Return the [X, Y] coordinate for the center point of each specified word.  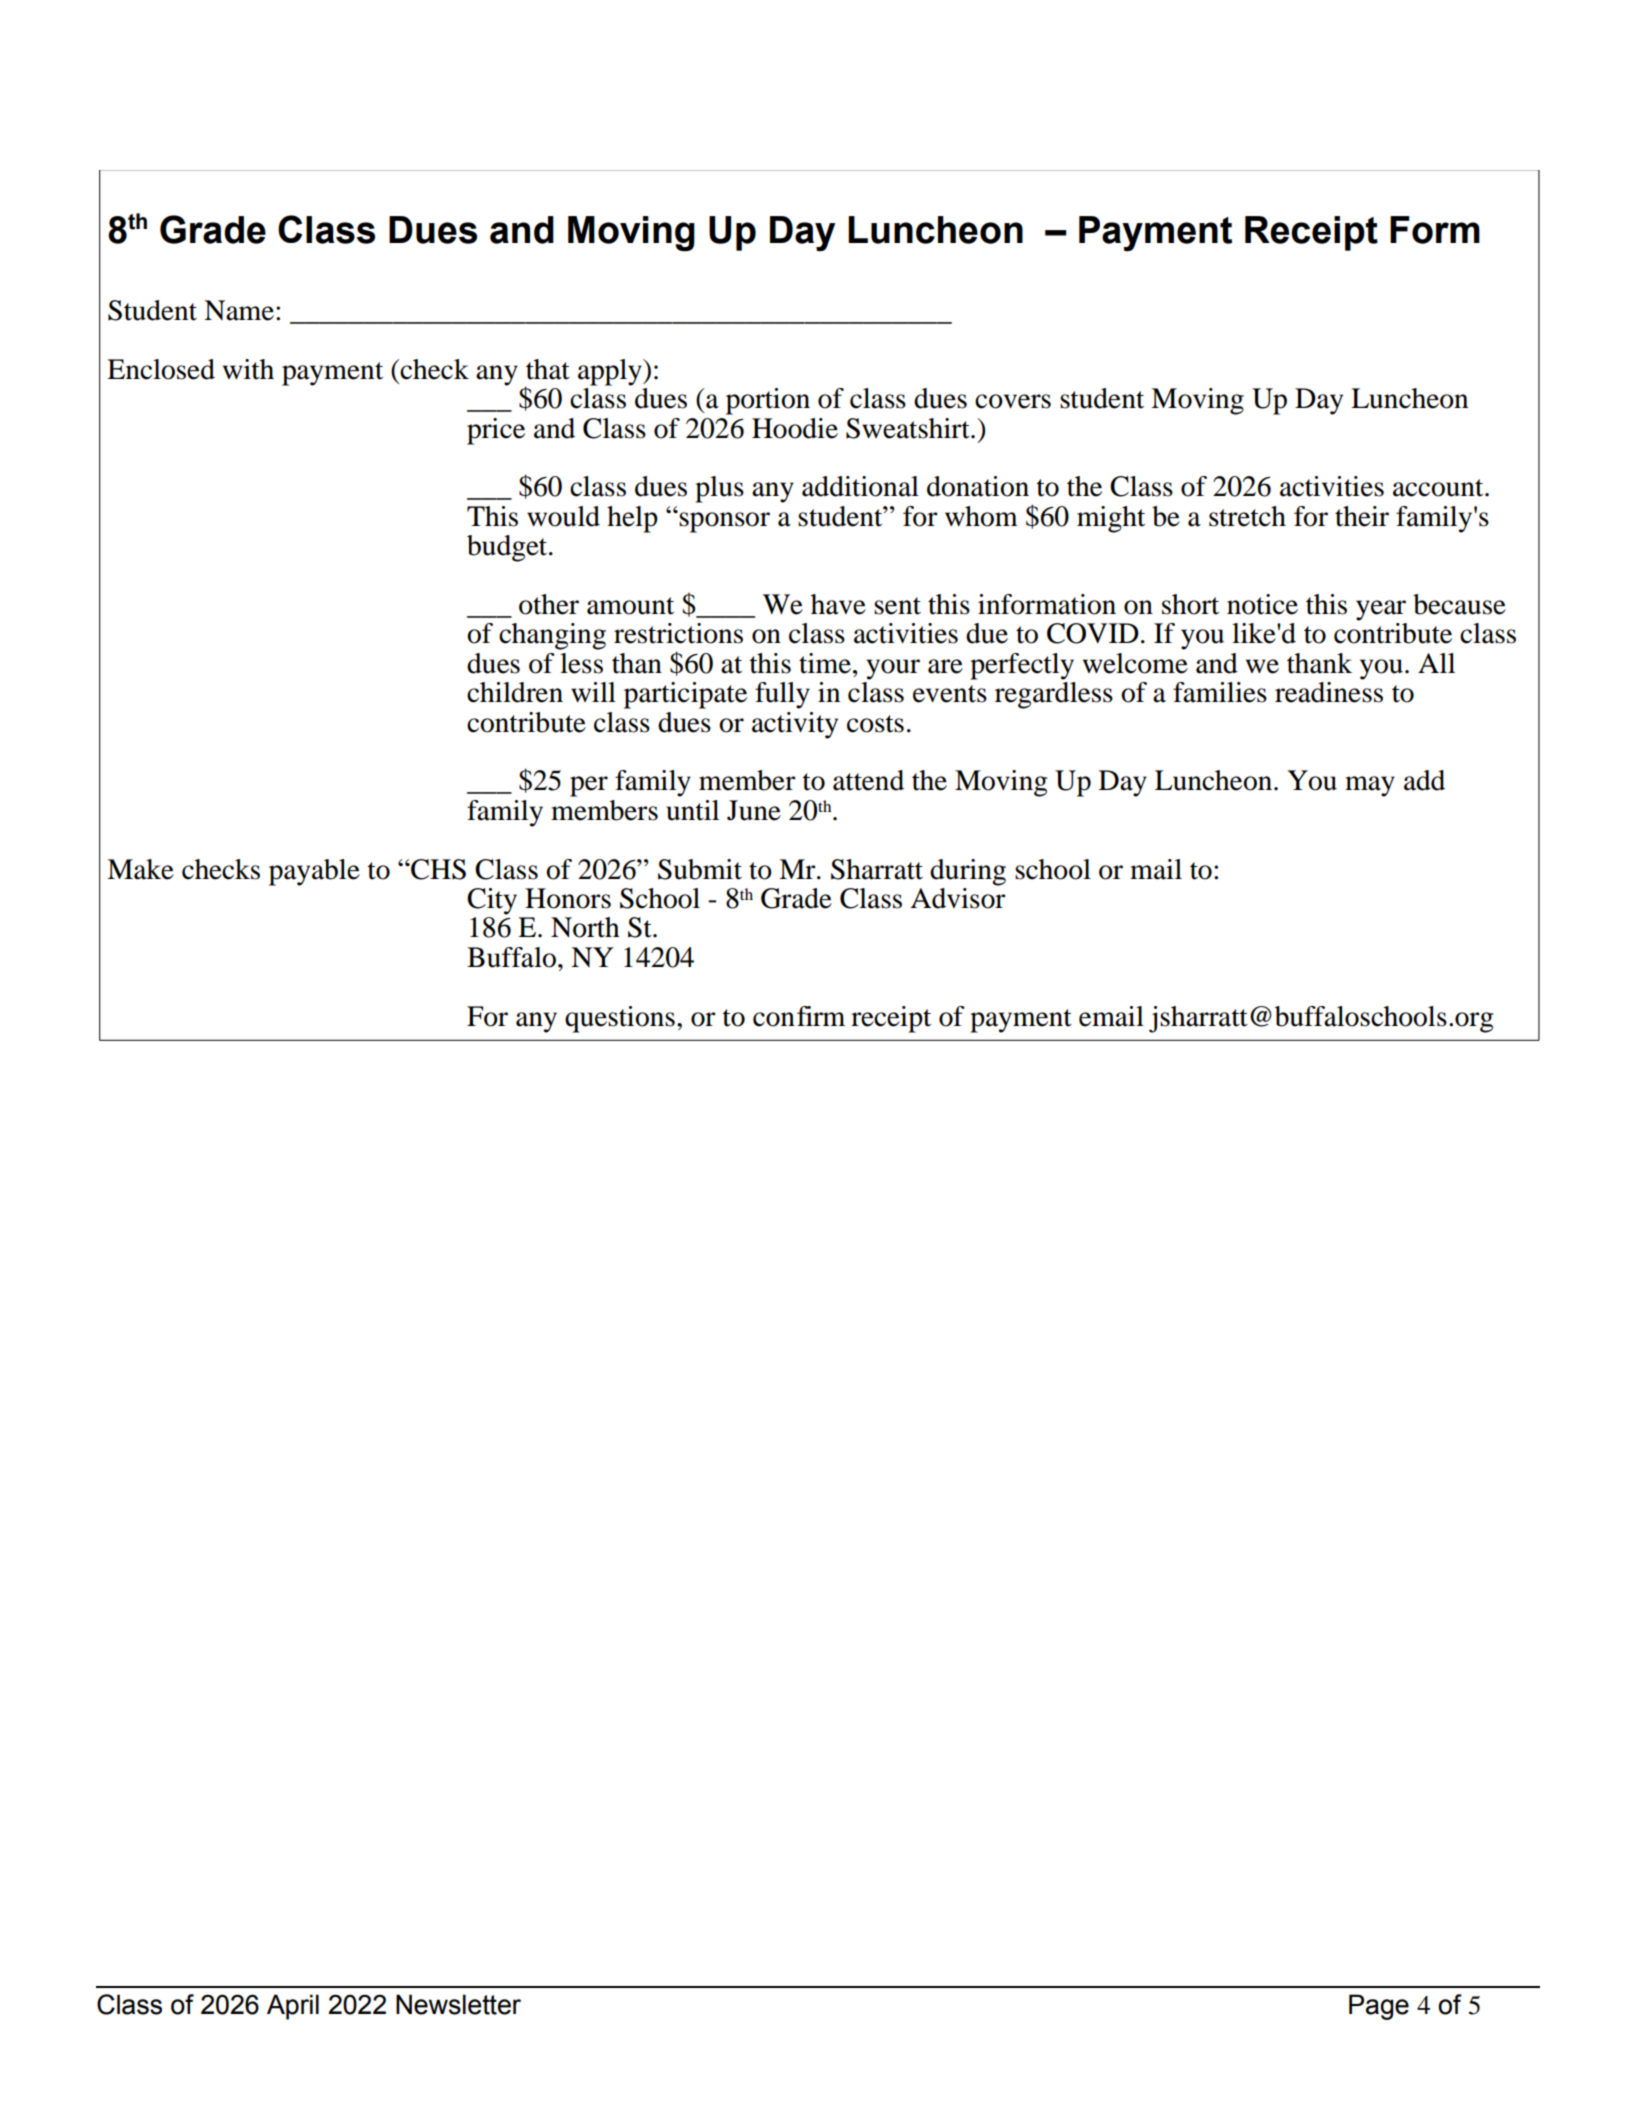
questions [620, 1019]
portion [768, 401]
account [1439, 488]
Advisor [958, 897]
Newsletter [458, 2004]
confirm [799, 1016]
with [248, 369]
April [293, 2007]
